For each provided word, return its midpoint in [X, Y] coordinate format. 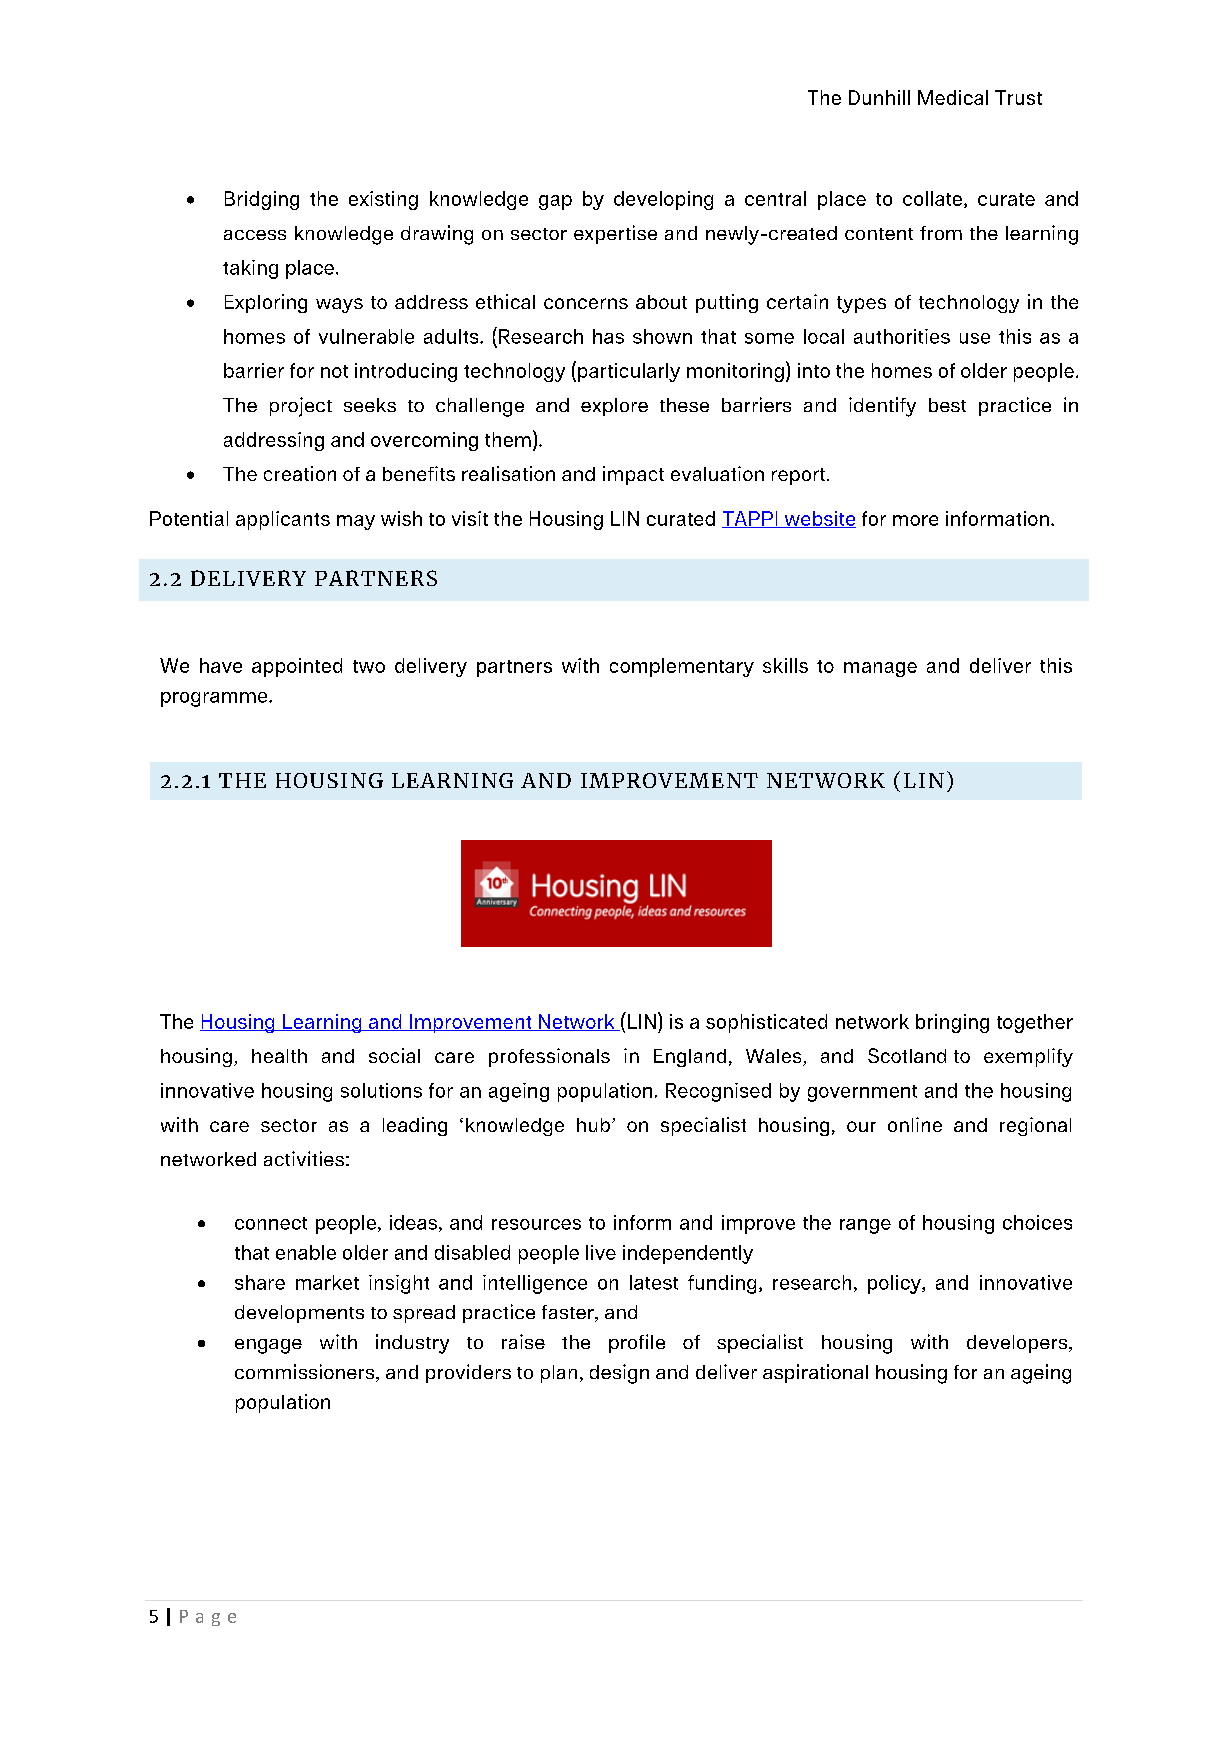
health [279, 1056]
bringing [952, 1023]
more [915, 520]
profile [637, 1343]
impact [633, 475]
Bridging [262, 200]
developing [663, 200]
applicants [283, 520]
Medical [953, 97]
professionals [549, 1057]
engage [268, 1346]
